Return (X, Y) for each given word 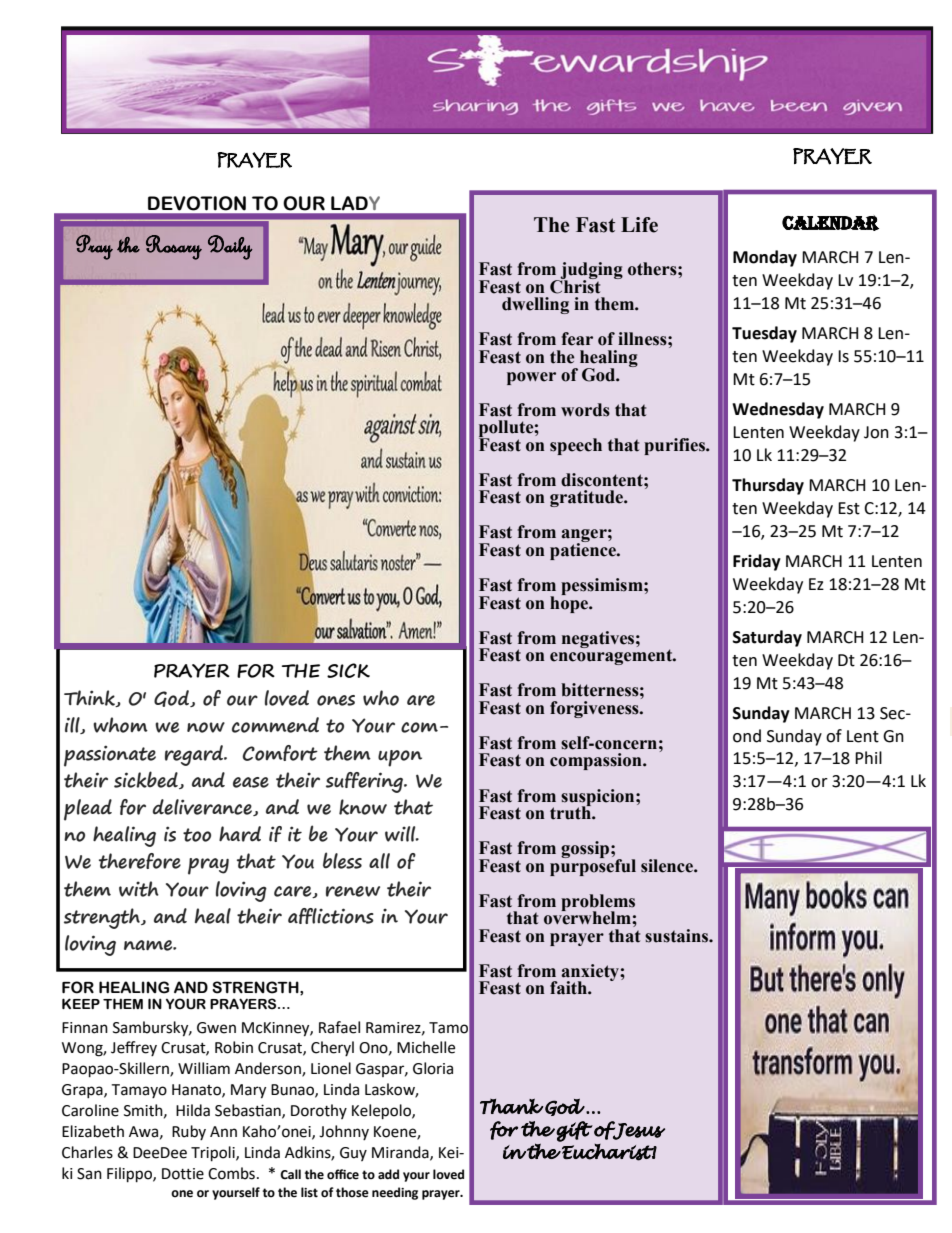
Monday (765, 258)
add (388, 1174)
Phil (868, 757)
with (139, 889)
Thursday (768, 486)
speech (576, 446)
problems (598, 903)
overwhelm (588, 917)
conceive (328, 402)
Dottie (183, 1174)
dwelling (535, 305)
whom (120, 725)
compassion (597, 761)
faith (569, 988)
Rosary (174, 247)
